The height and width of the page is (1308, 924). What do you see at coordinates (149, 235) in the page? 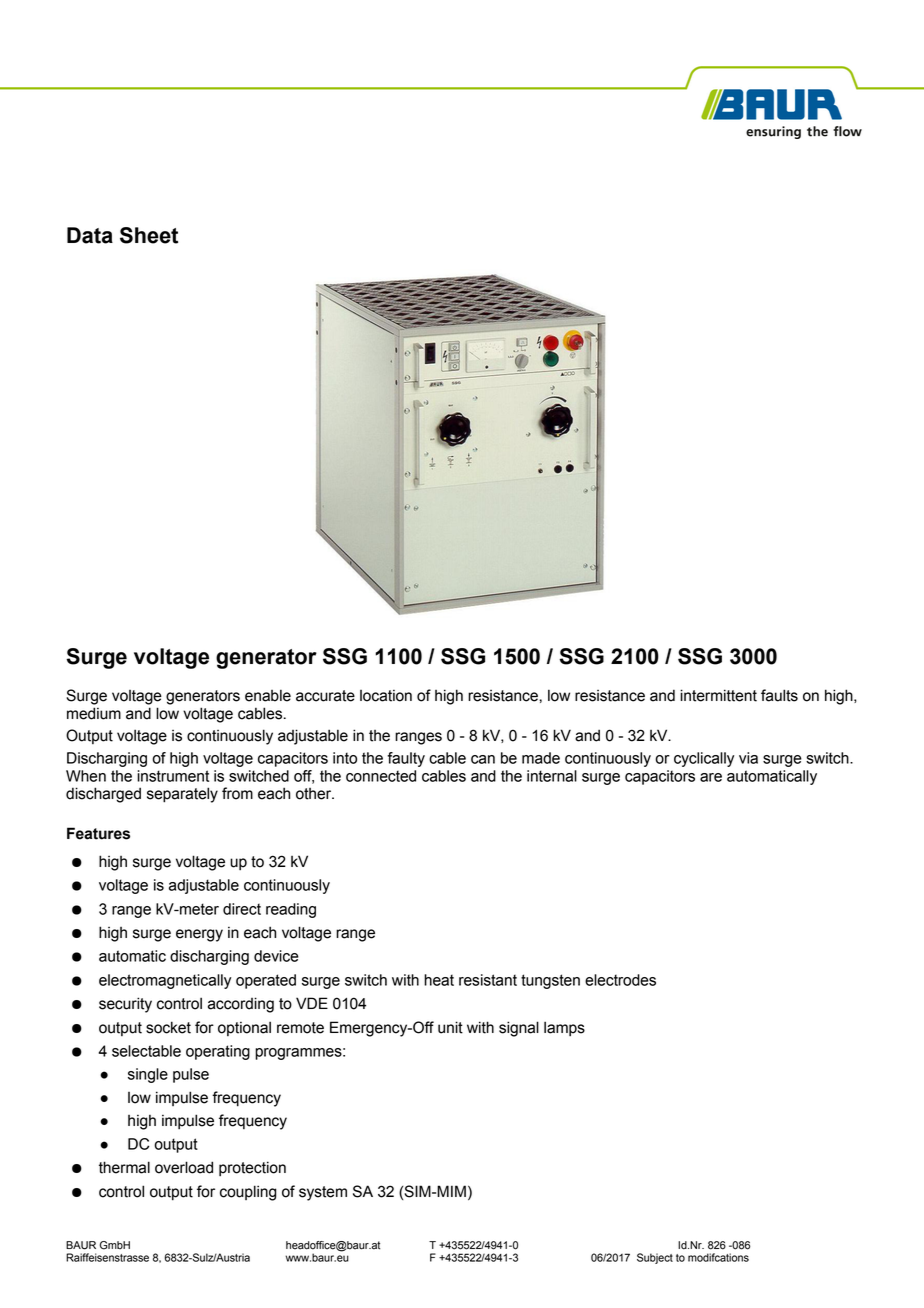
I see `Sheet` at bounding box center [149, 235].
